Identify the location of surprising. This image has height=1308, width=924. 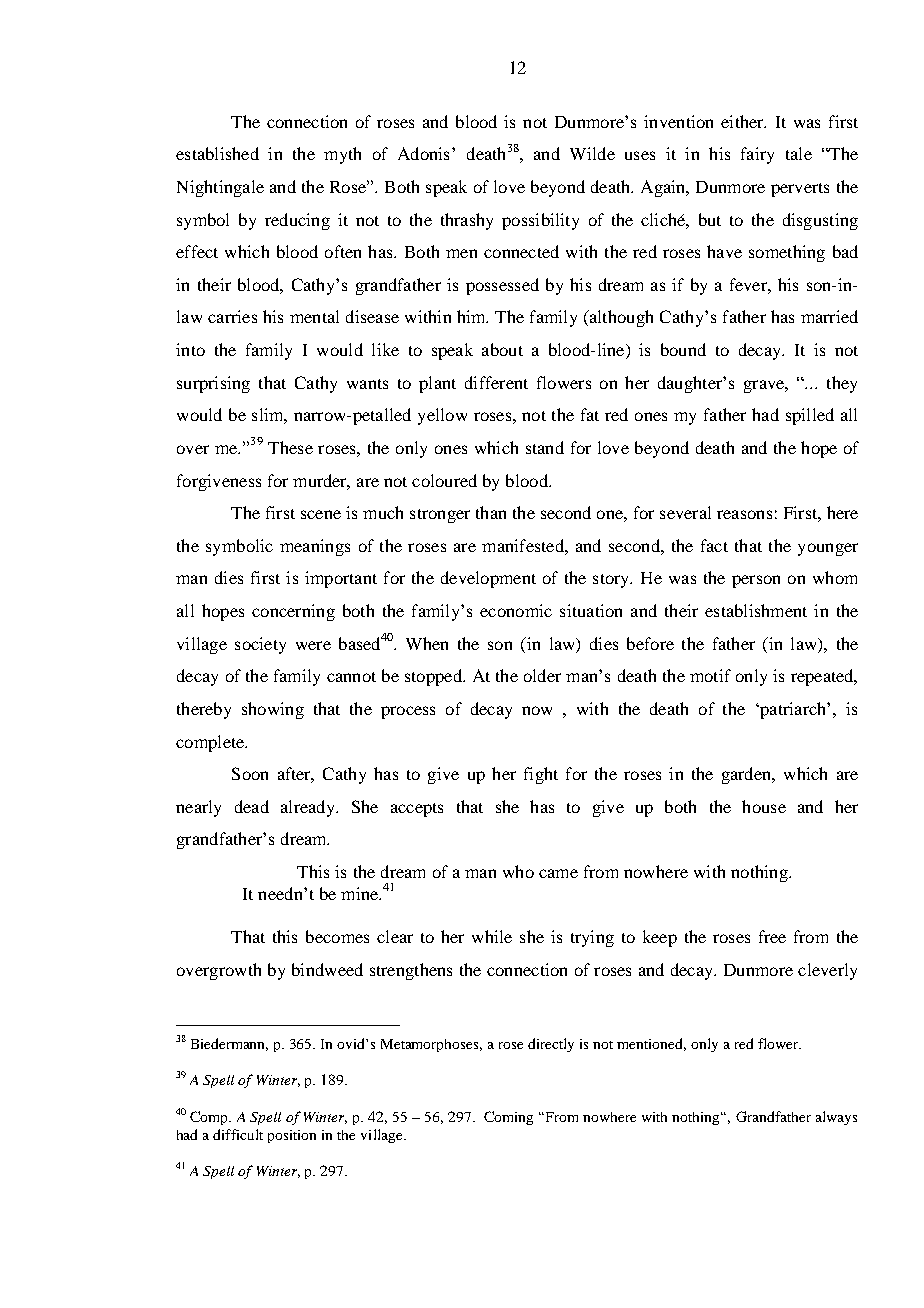
(213, 384).
